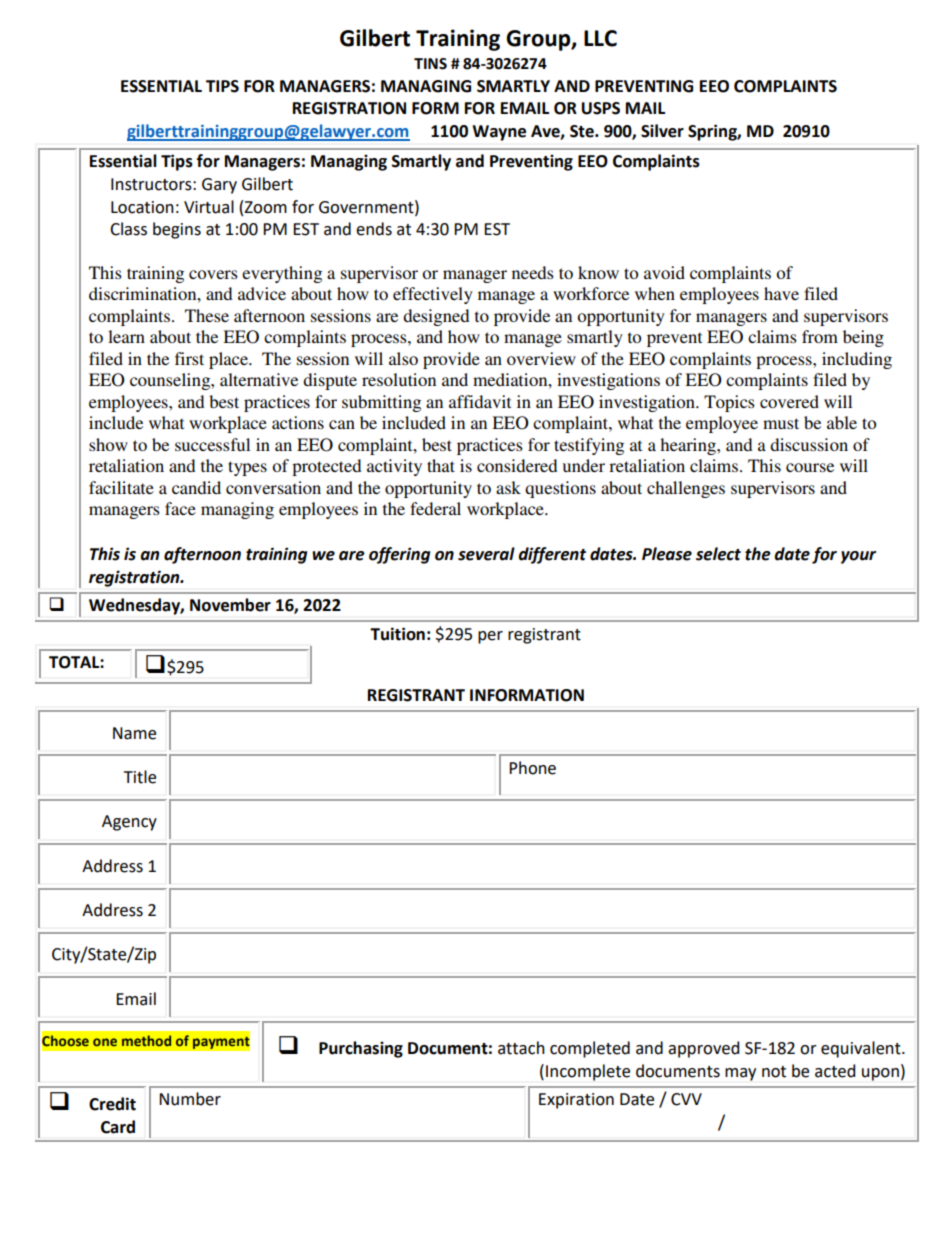 Image resolution: width=952 pixels, height=1233 pixels. Describe the element at coordinates (486, 554) in the document. I see `several` at that location.
